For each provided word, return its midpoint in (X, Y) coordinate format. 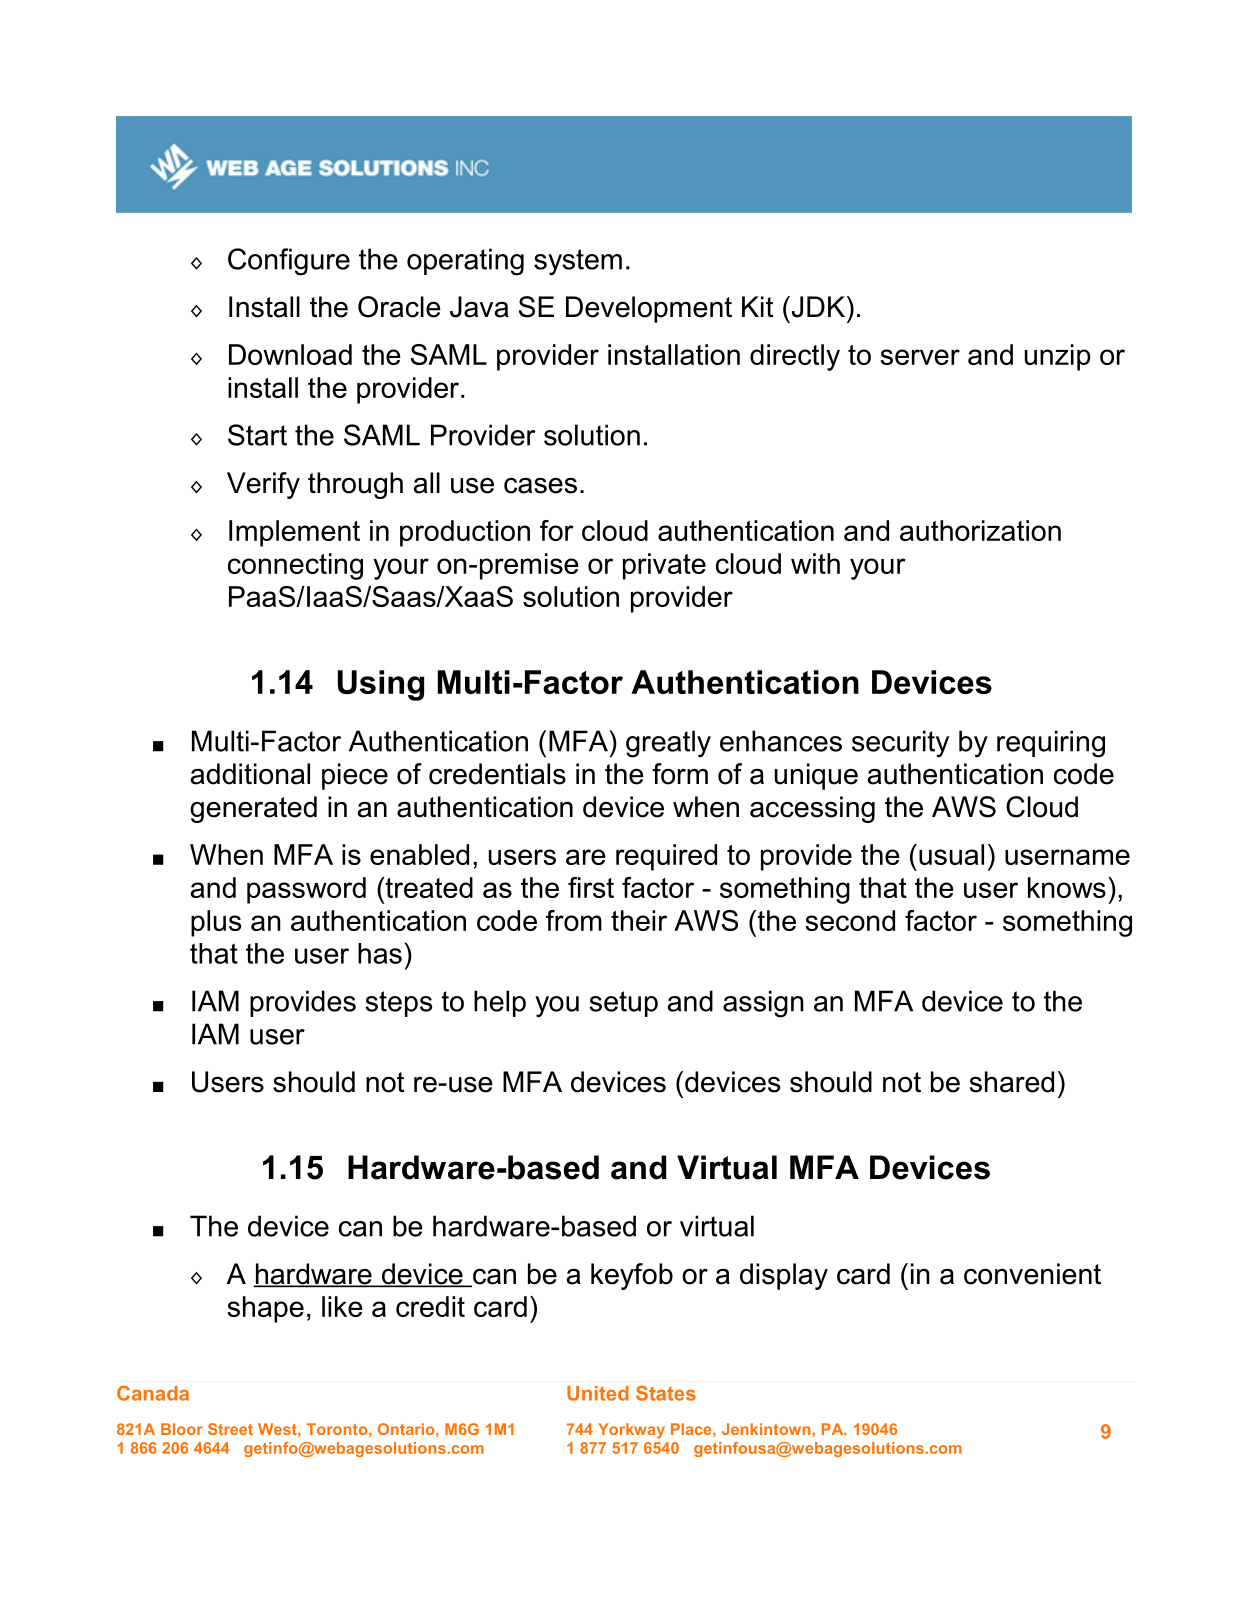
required (666, 857)
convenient (1032, 1274)
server (920, 357)
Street (230, 1429)
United (598, 1393)
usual (951, 854)
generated (253, 809)
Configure (289, 262)
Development (649, 309)
